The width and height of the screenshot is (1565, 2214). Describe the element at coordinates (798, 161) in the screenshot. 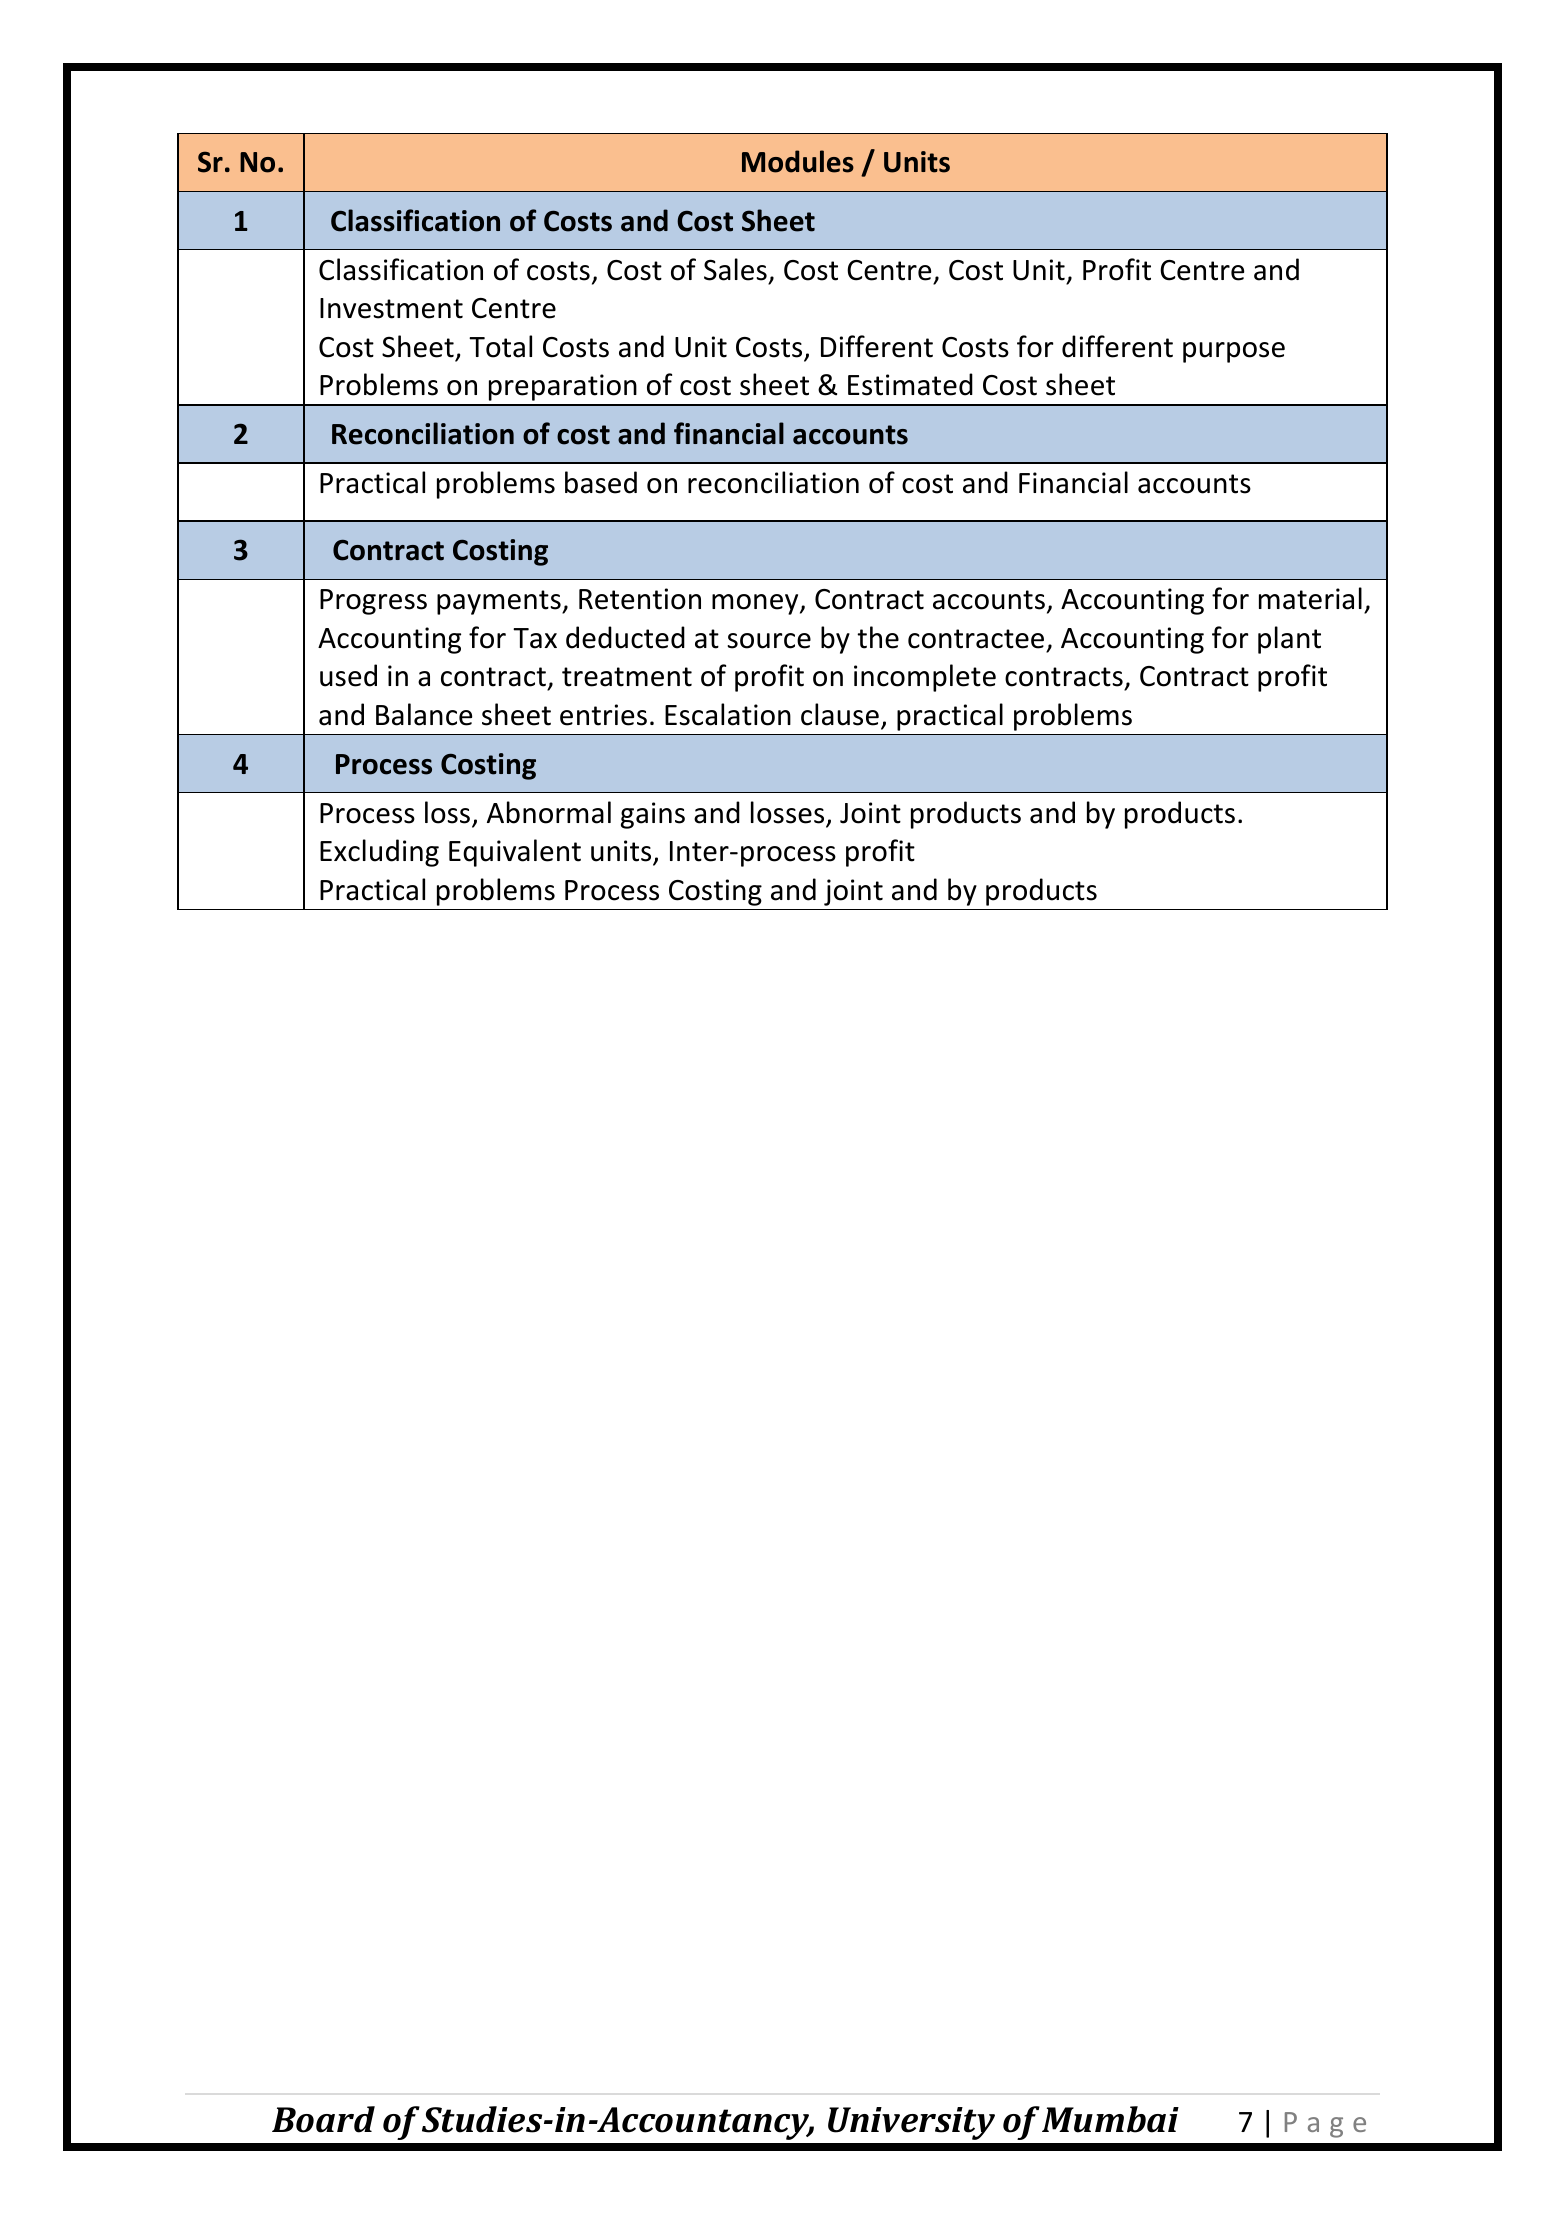

I see `Modules` at that location.
